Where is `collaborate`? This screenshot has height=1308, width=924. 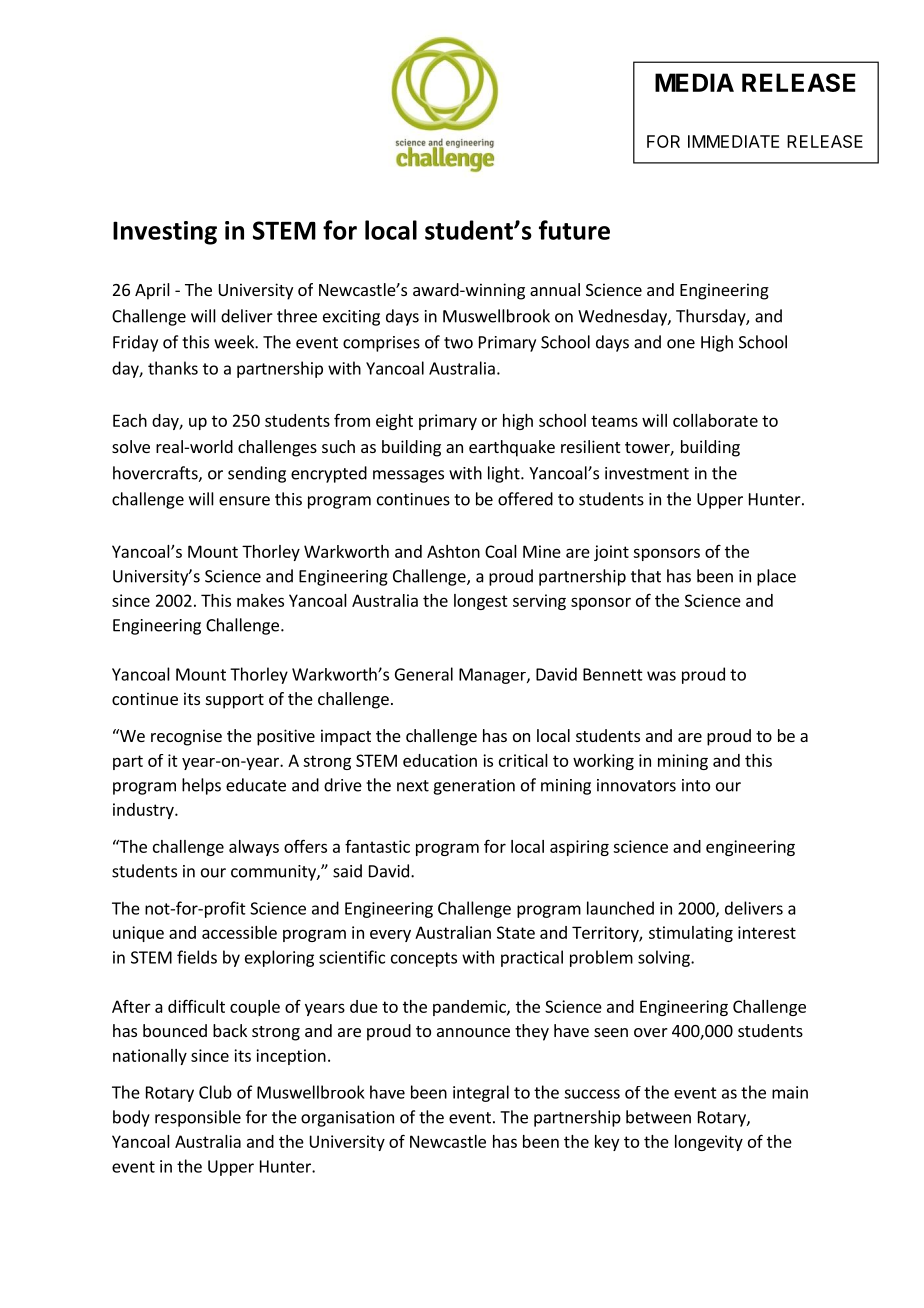
collaborate is located at coordinates (715, 420).
